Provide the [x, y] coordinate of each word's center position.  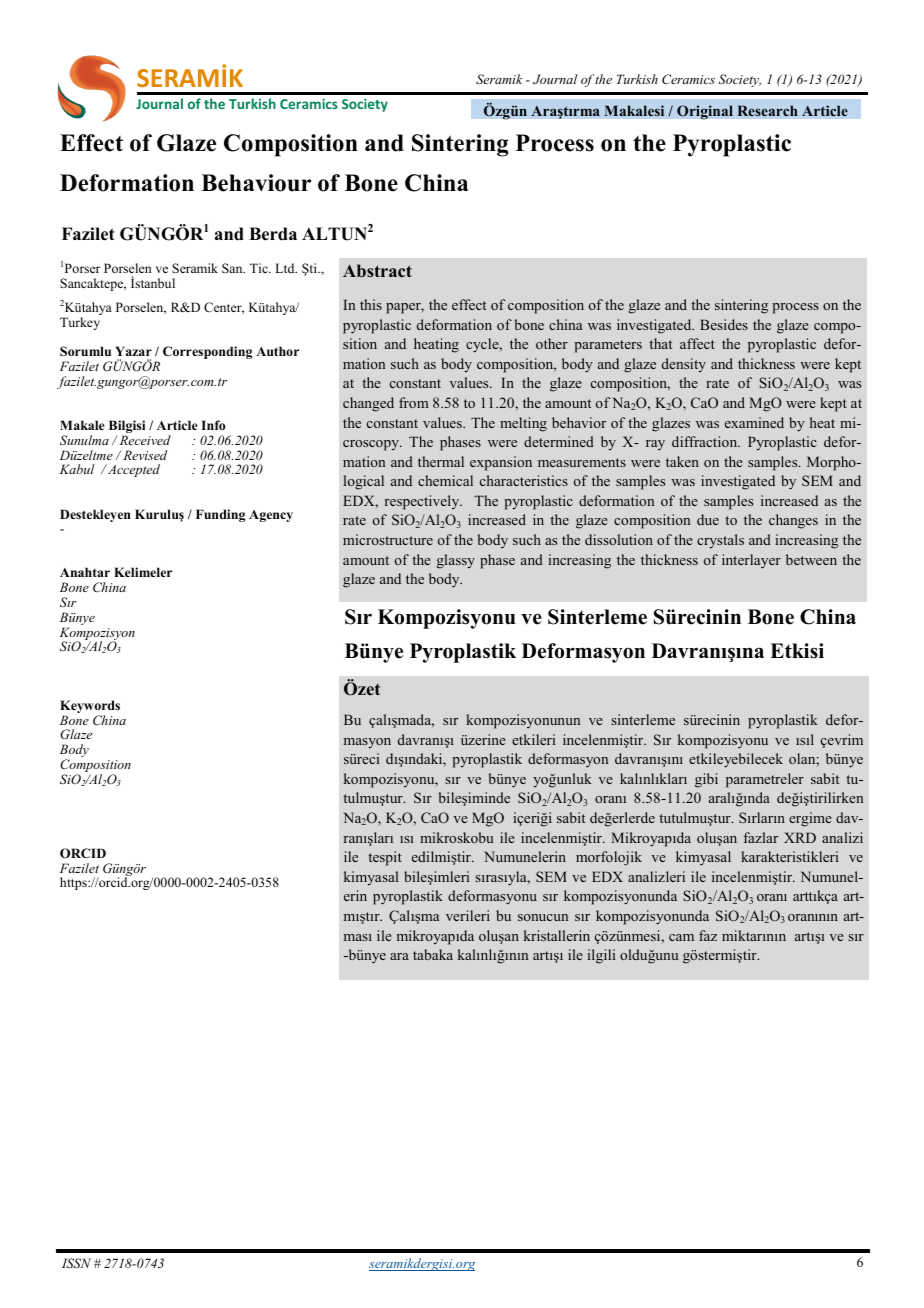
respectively [423, 502]
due [708, 519]
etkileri [533, 739]
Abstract [377, 271]
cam [681, 937]
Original [705, 112]
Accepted [132, 470]
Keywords [90, 708]
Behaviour [256, 183]
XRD [800, 837]
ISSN [76, 1263]
